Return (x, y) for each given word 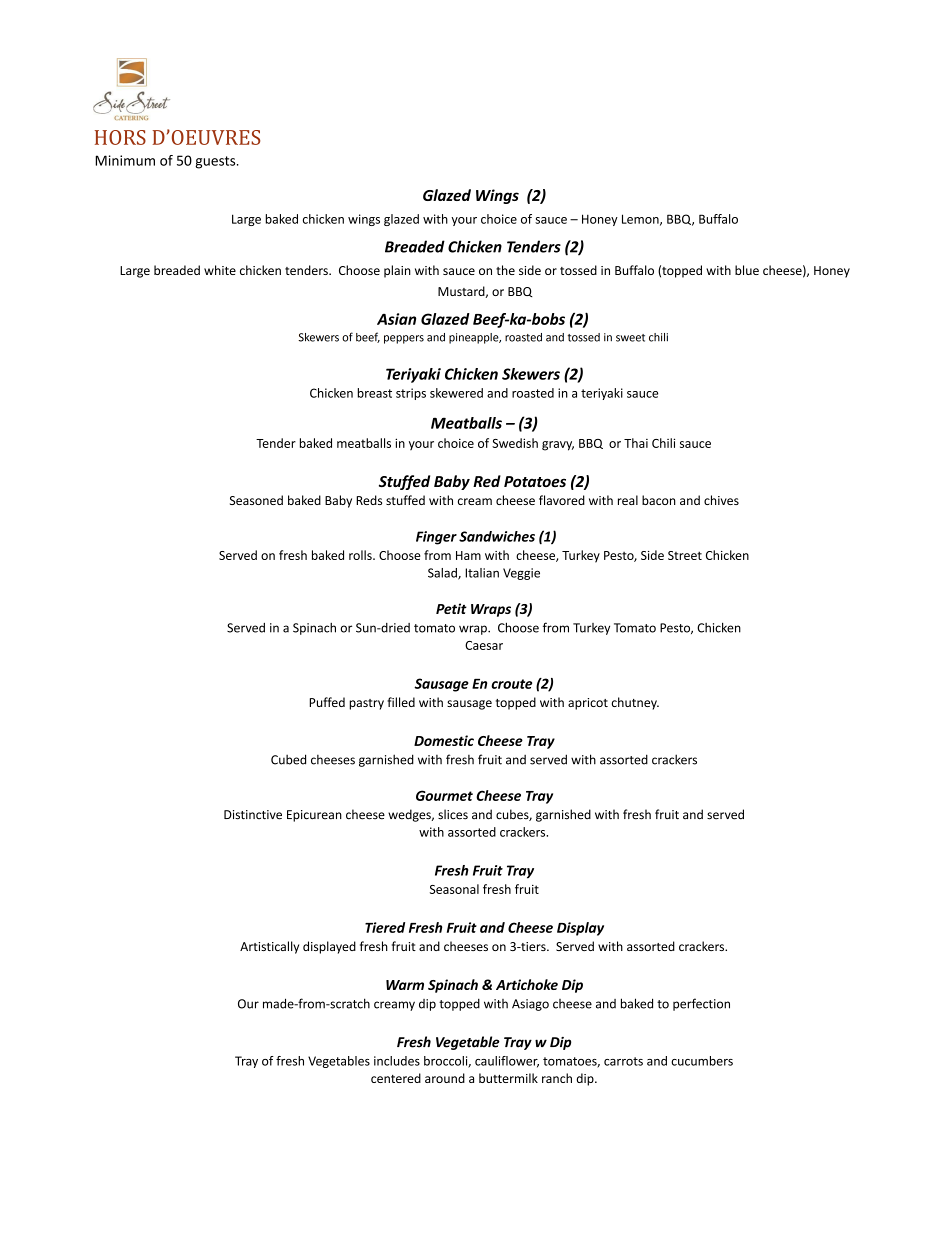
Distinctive (253, 815)
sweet (630, 338)
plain (397, 271)
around (445, 1078)
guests (216, 162)
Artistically (269, 947)
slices (453, 814)
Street (685, 555)
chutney (635, 703)
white (220, 270)
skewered (456, 393)
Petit (451, 608)
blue (747, 270)
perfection (701, 1004)
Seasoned (256, 500)
